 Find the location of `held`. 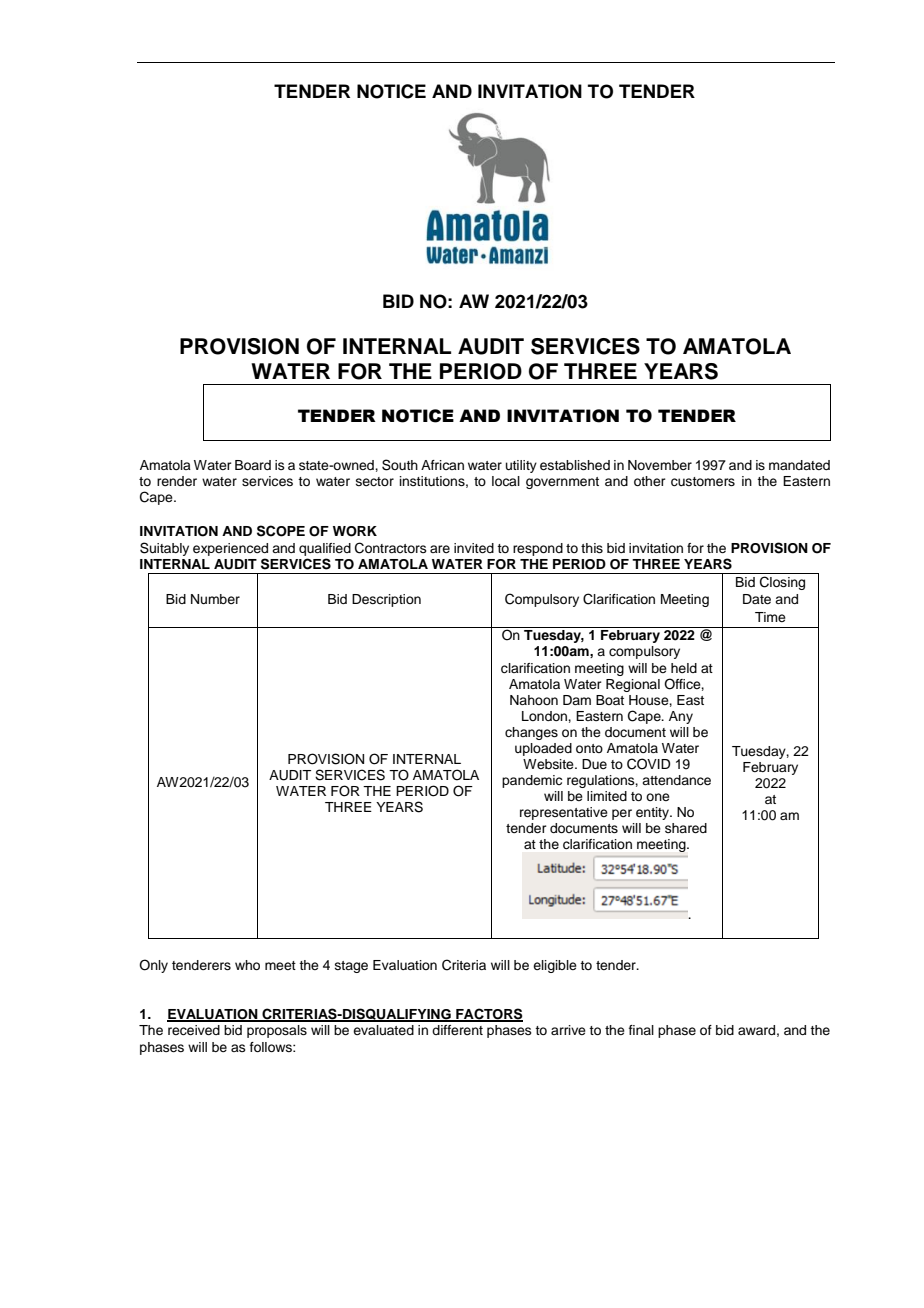

held is located at coordinates (684, 668).
